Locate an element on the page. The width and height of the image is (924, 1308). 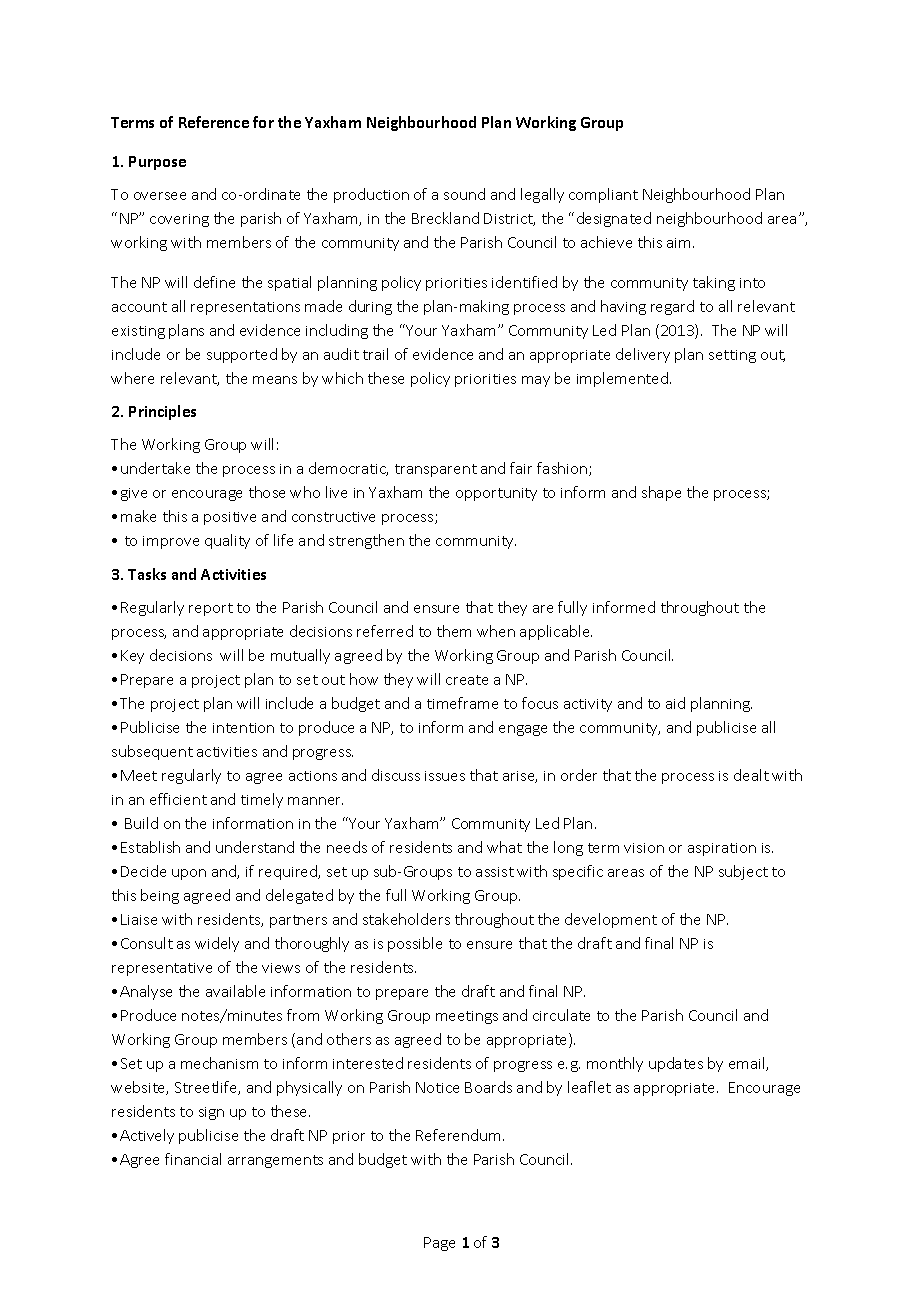
shape is located at coordinates (661, 493).
